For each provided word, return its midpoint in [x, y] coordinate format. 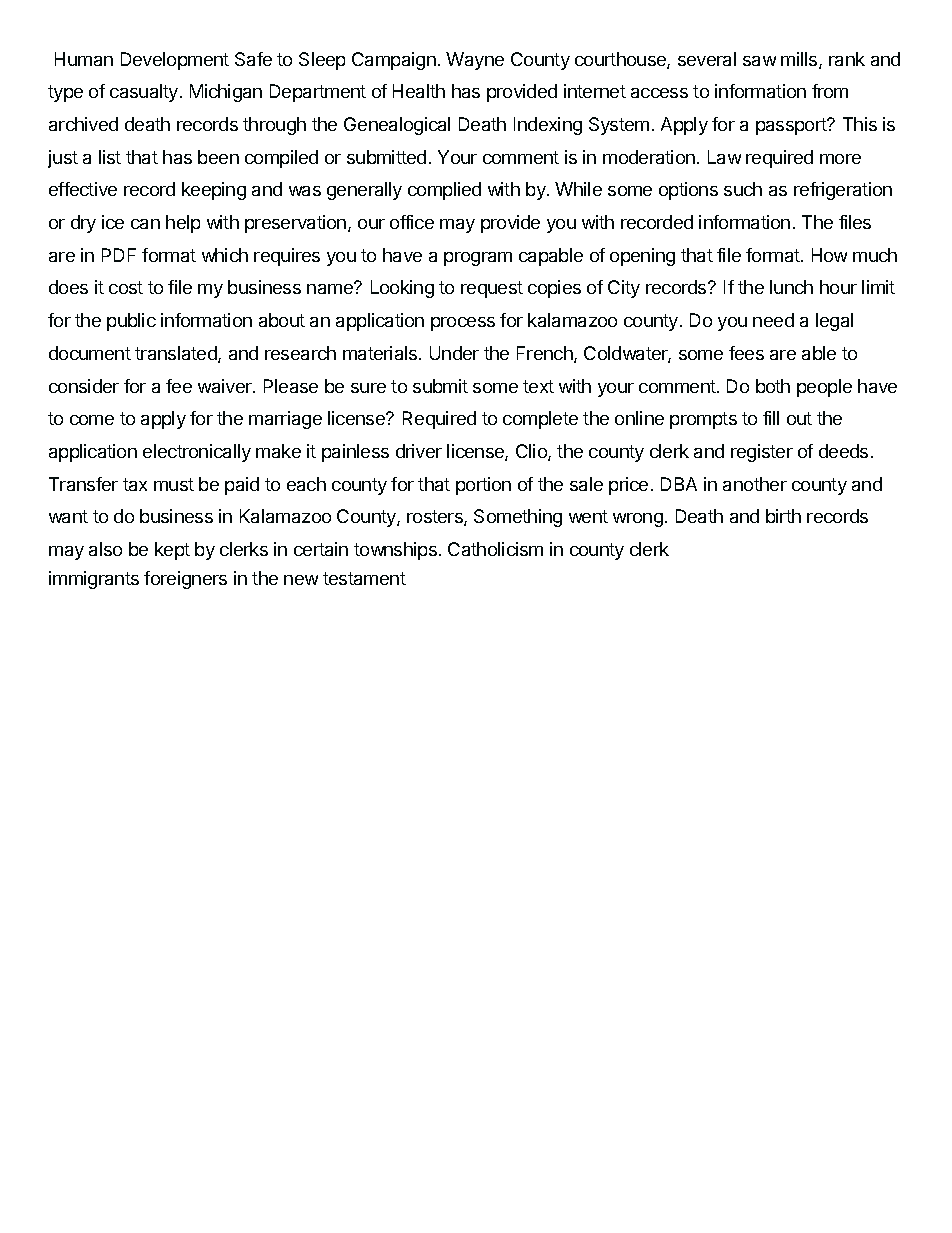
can [145, 224]
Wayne [475, 61]
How [829, 255]
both [773, 386]
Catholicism [495, 549]
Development [175, 61]
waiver [226, 386]
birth [783, 516]
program [478, 259]
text [538, 386]
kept [172, 551]
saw [759, 61]
